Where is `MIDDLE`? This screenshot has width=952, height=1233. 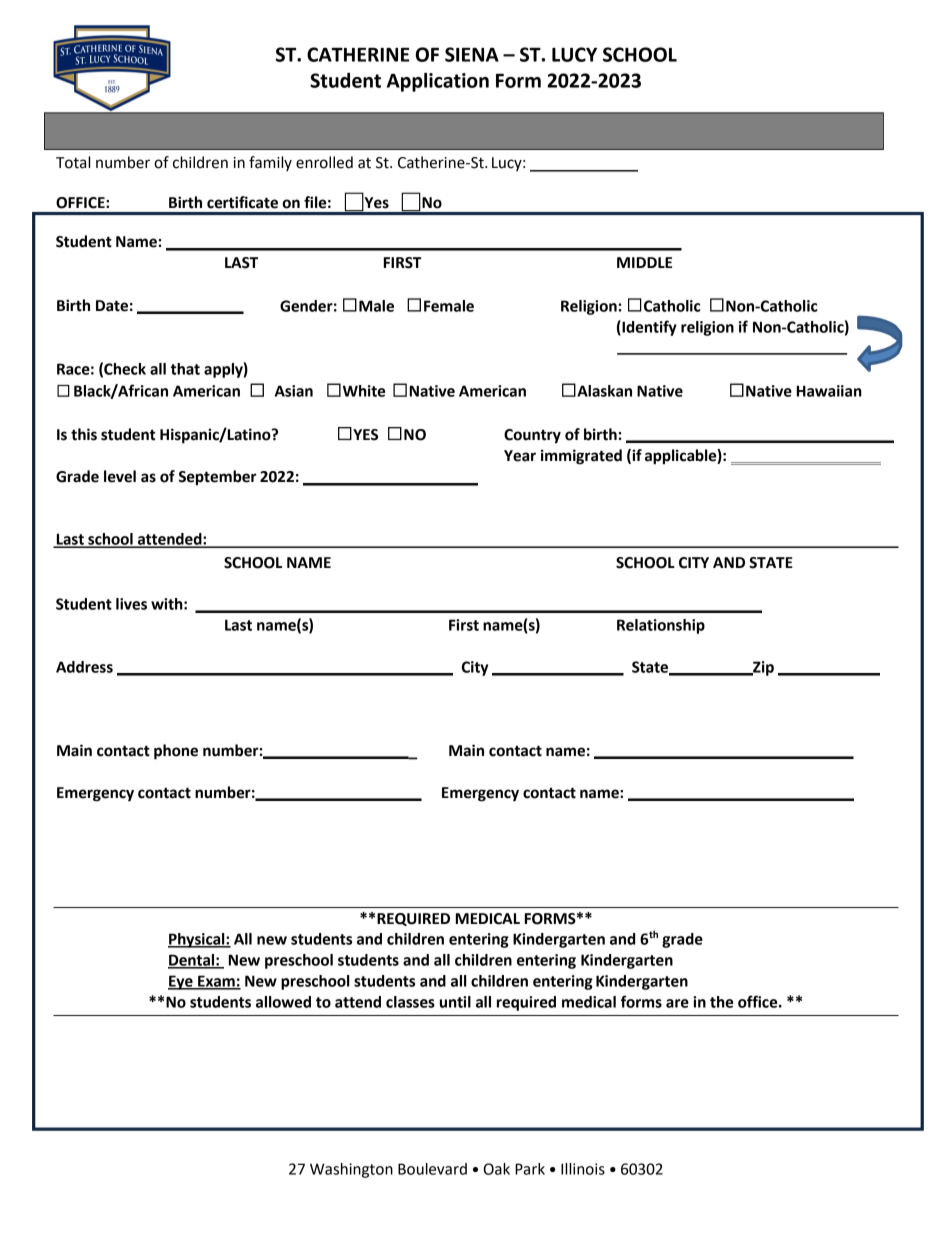 MIDDLE is located at coordinates (644, 262).
